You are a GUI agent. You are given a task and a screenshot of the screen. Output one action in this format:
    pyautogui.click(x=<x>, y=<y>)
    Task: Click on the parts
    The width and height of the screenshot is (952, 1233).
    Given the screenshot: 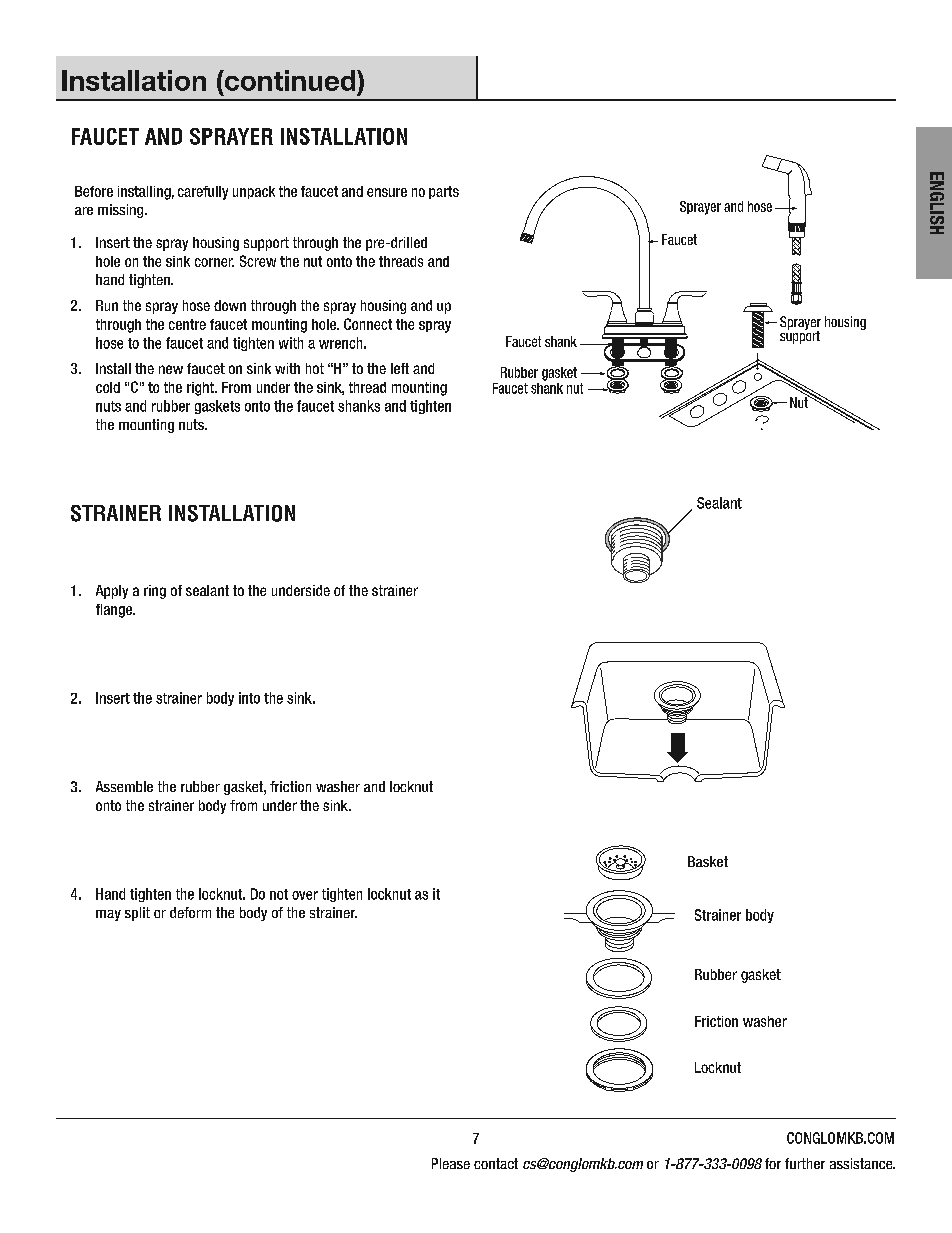 What is the action you would take?
    pyautogui.click(x=444, y=192)
